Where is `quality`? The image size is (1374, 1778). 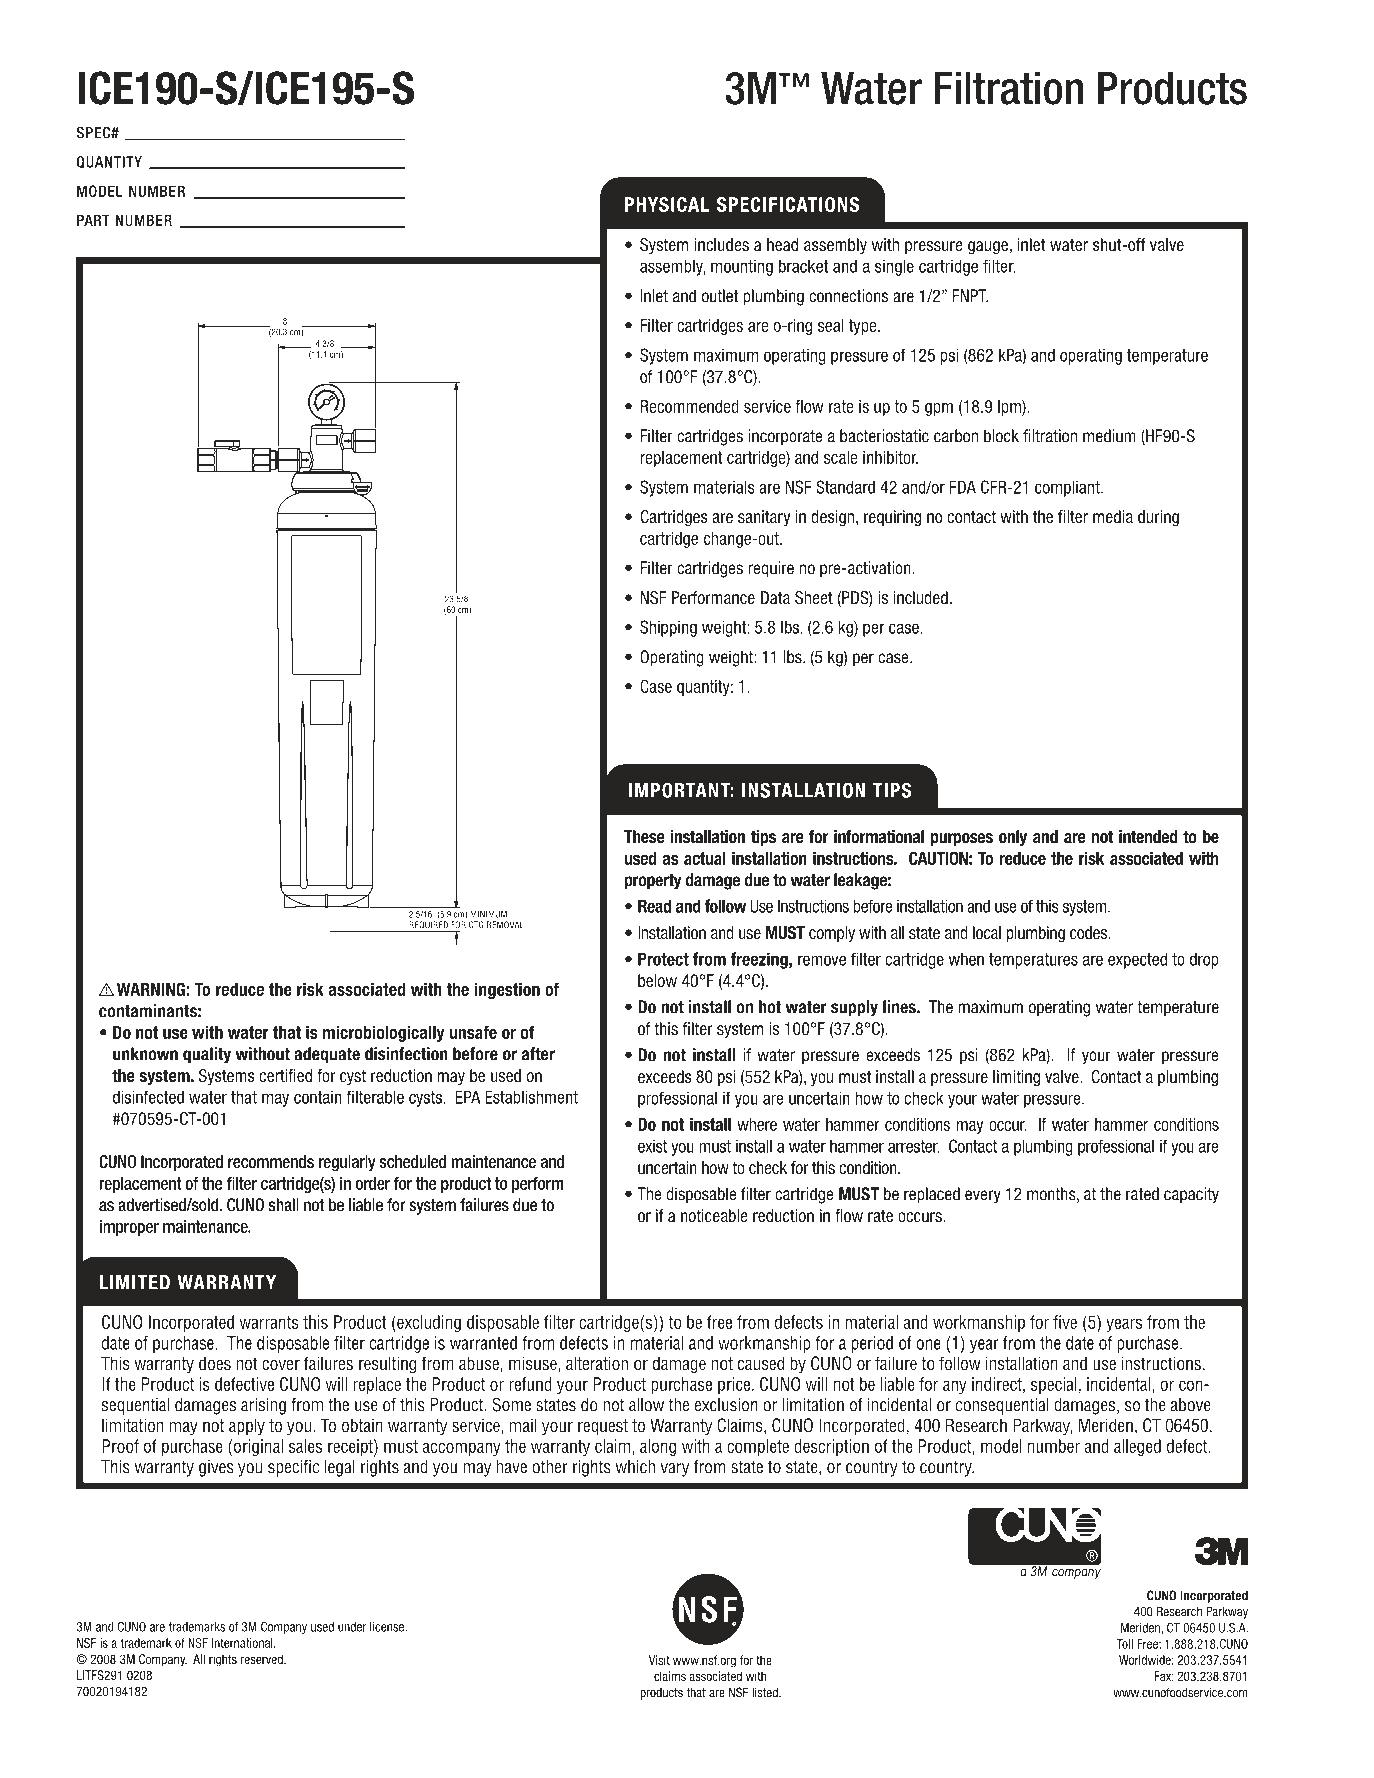 quality is located at coordinates (207, 1055).
